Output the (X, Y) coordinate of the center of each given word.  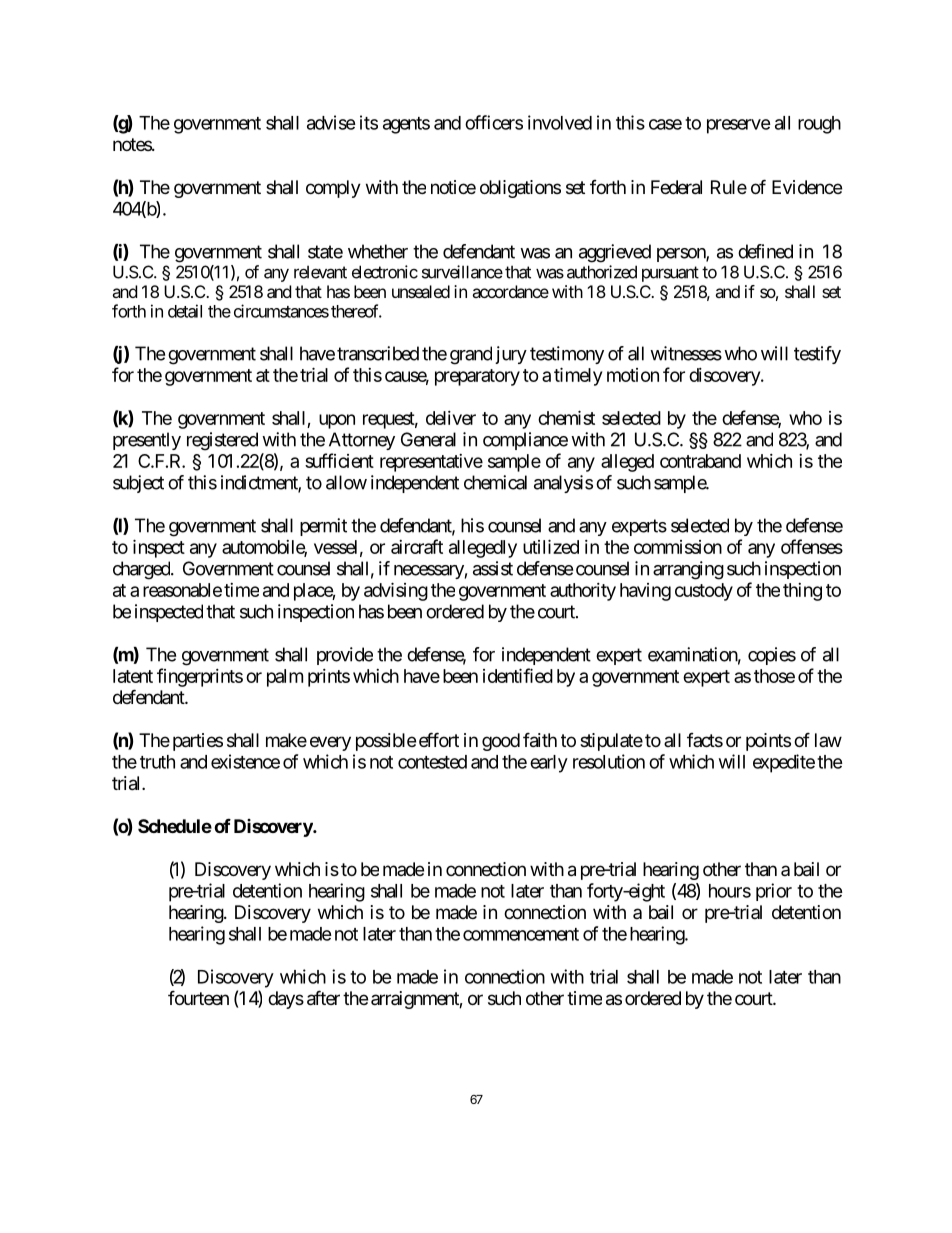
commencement (521, 934)
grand (471, 355)
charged (142, 570)
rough (819, 125)
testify (817, 355)
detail (185, 311)
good (501, 742)
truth (157, 762)
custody (704, 592)
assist (493, 568)
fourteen (198, 997)
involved (560, 122)
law (828, 740)
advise (331, 122)
